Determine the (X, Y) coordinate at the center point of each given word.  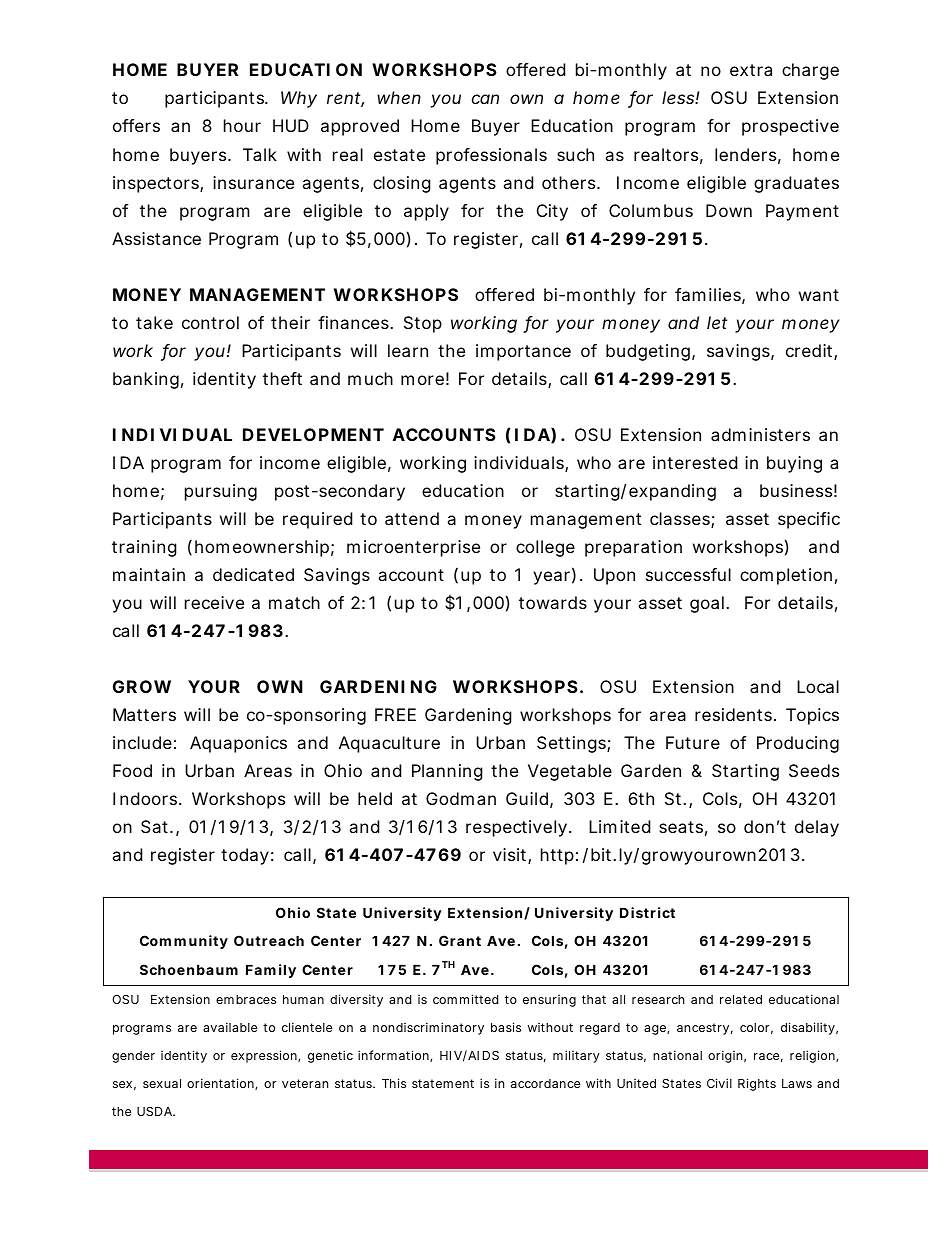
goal (707, 604)
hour (242, 125)
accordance (545, 1083)
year (551, 578)
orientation (220, 1083)
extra (751, 70)
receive (214, 602)
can (485, 99)
